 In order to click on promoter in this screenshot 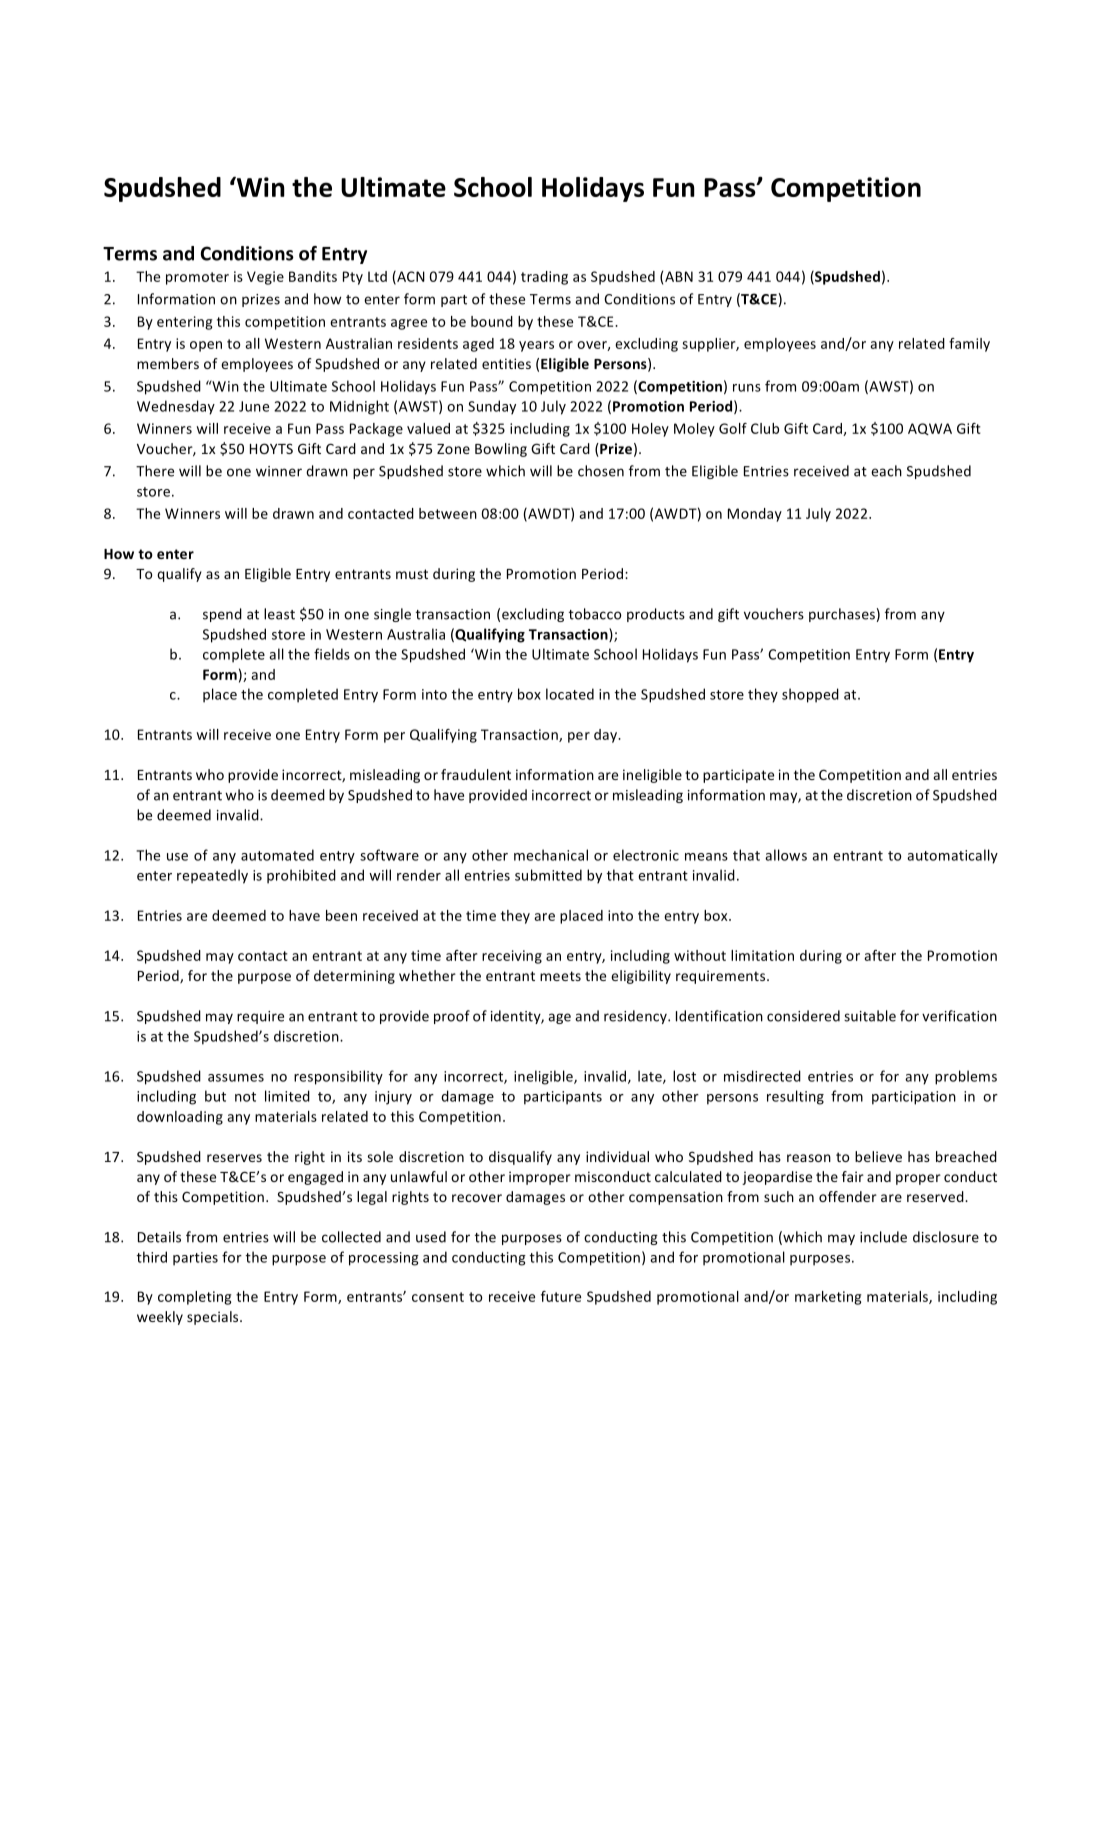, I will do `click(197, 278)`.
